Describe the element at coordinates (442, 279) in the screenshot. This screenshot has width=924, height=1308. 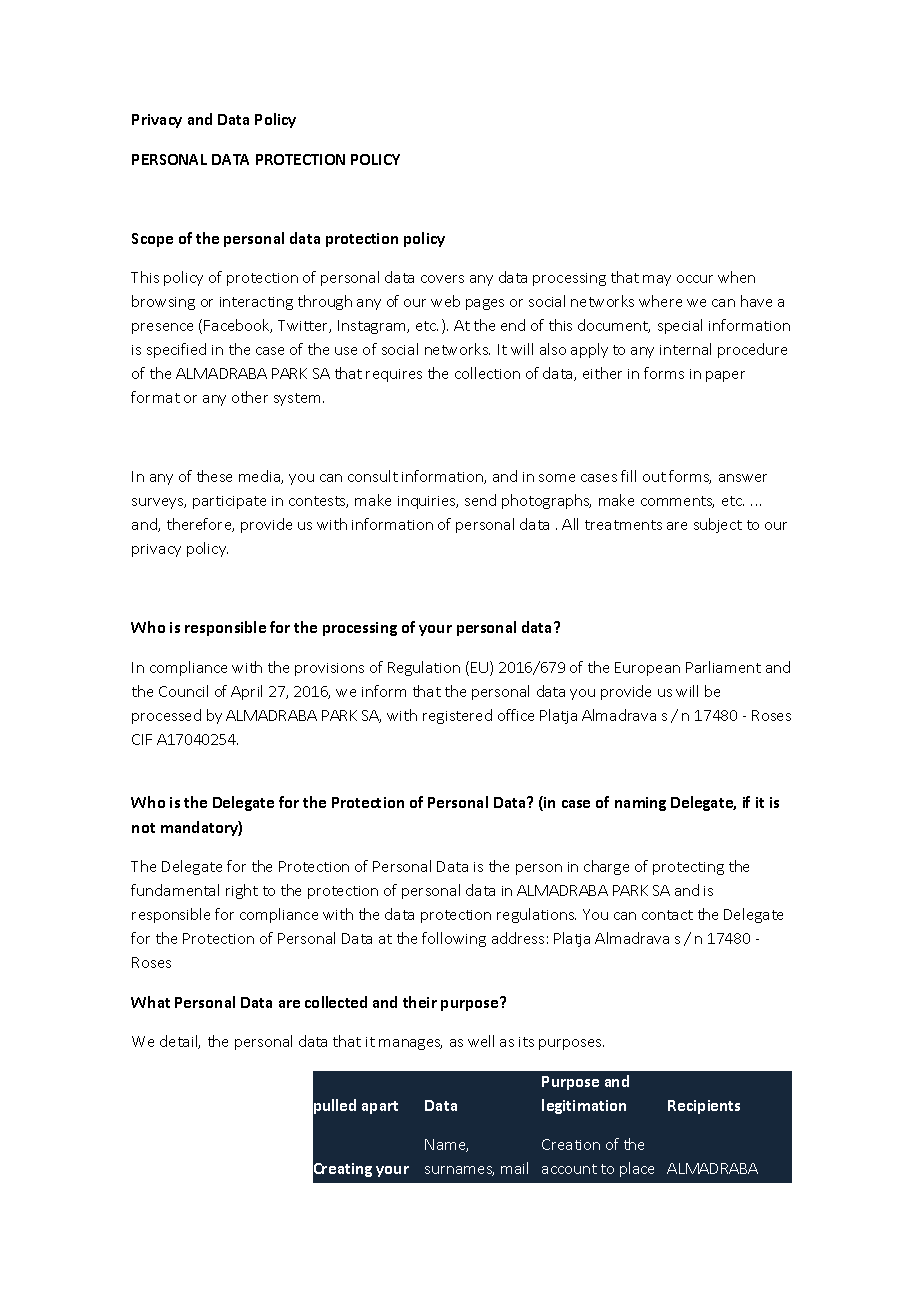
I see `covers` at that location.
